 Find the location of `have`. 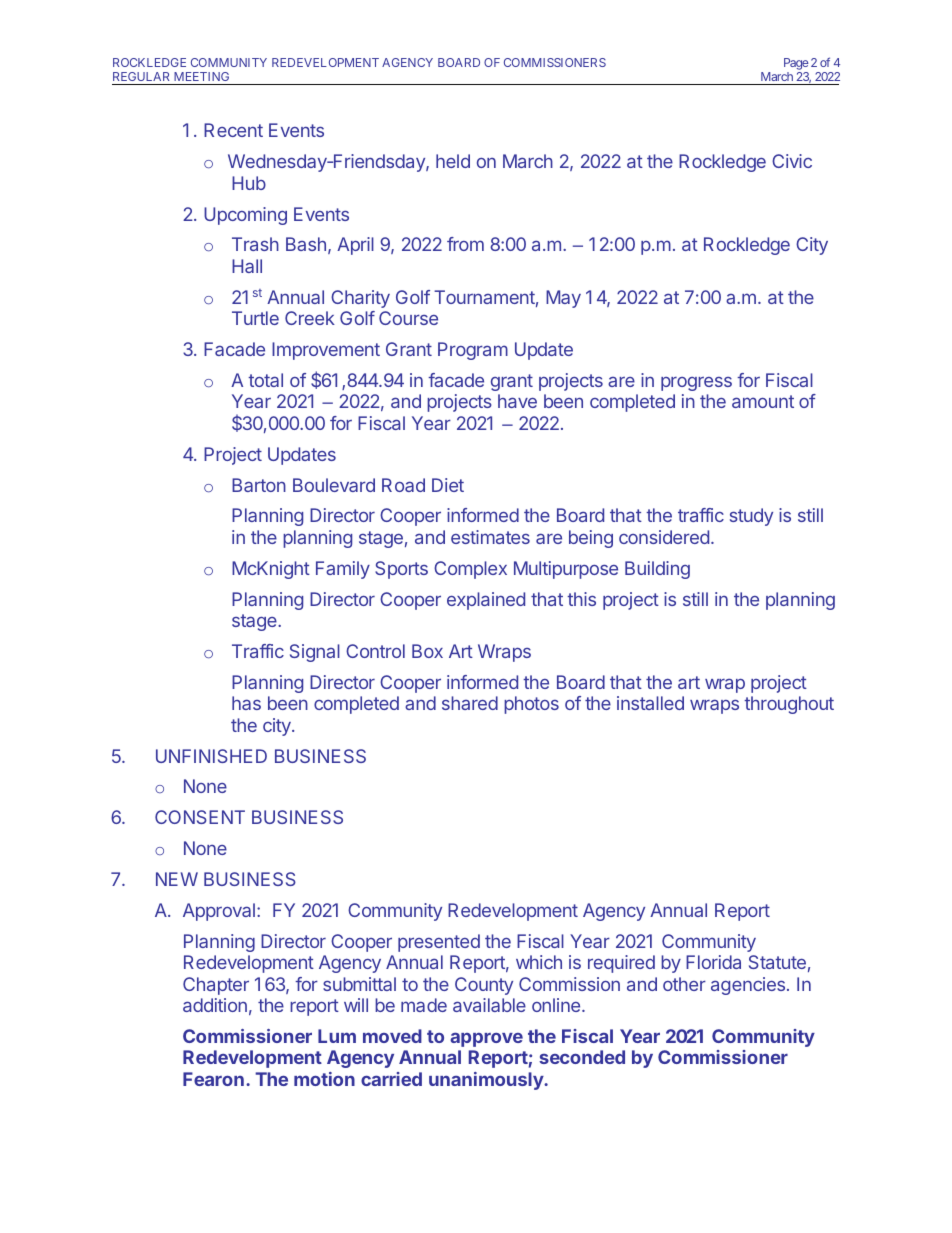

have is located at coordinates (517, 401).
